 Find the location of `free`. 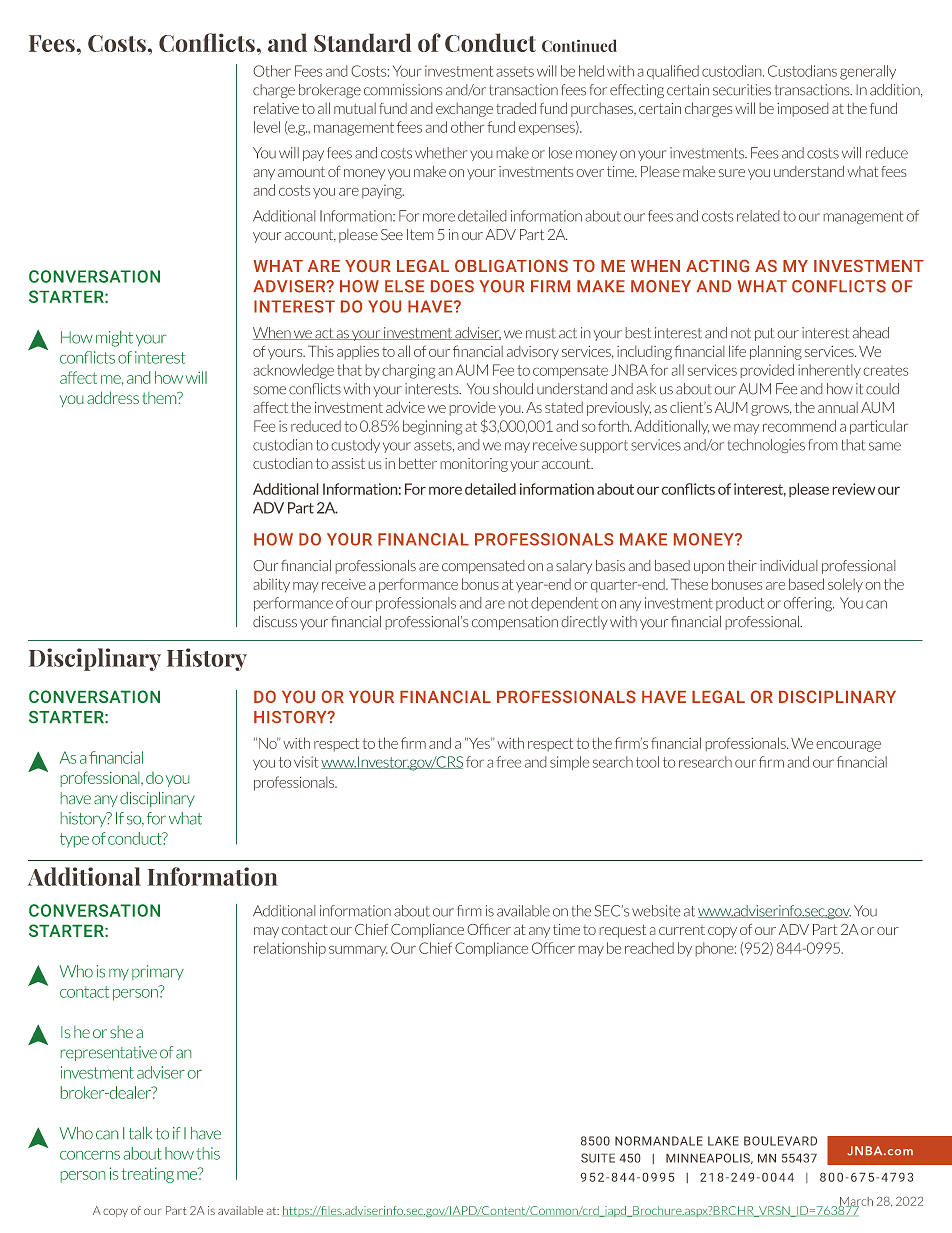

free is located at coordinates (508, 762).
